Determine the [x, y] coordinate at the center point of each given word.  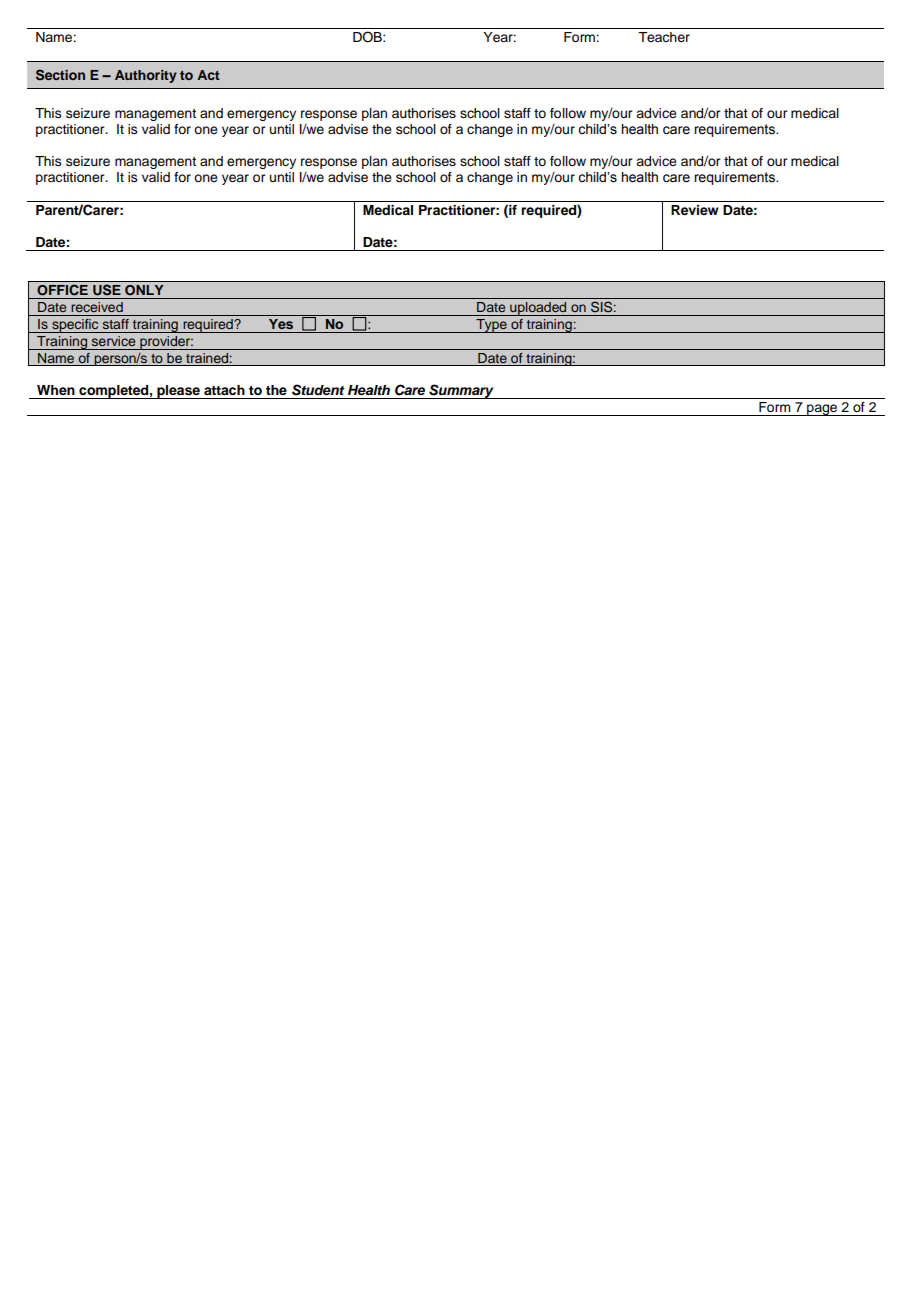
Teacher [664, 37]
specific [75, 326]
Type [491, 326]
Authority [146, 76]
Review [695, 210]
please [178, 392]
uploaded [538, 309]
